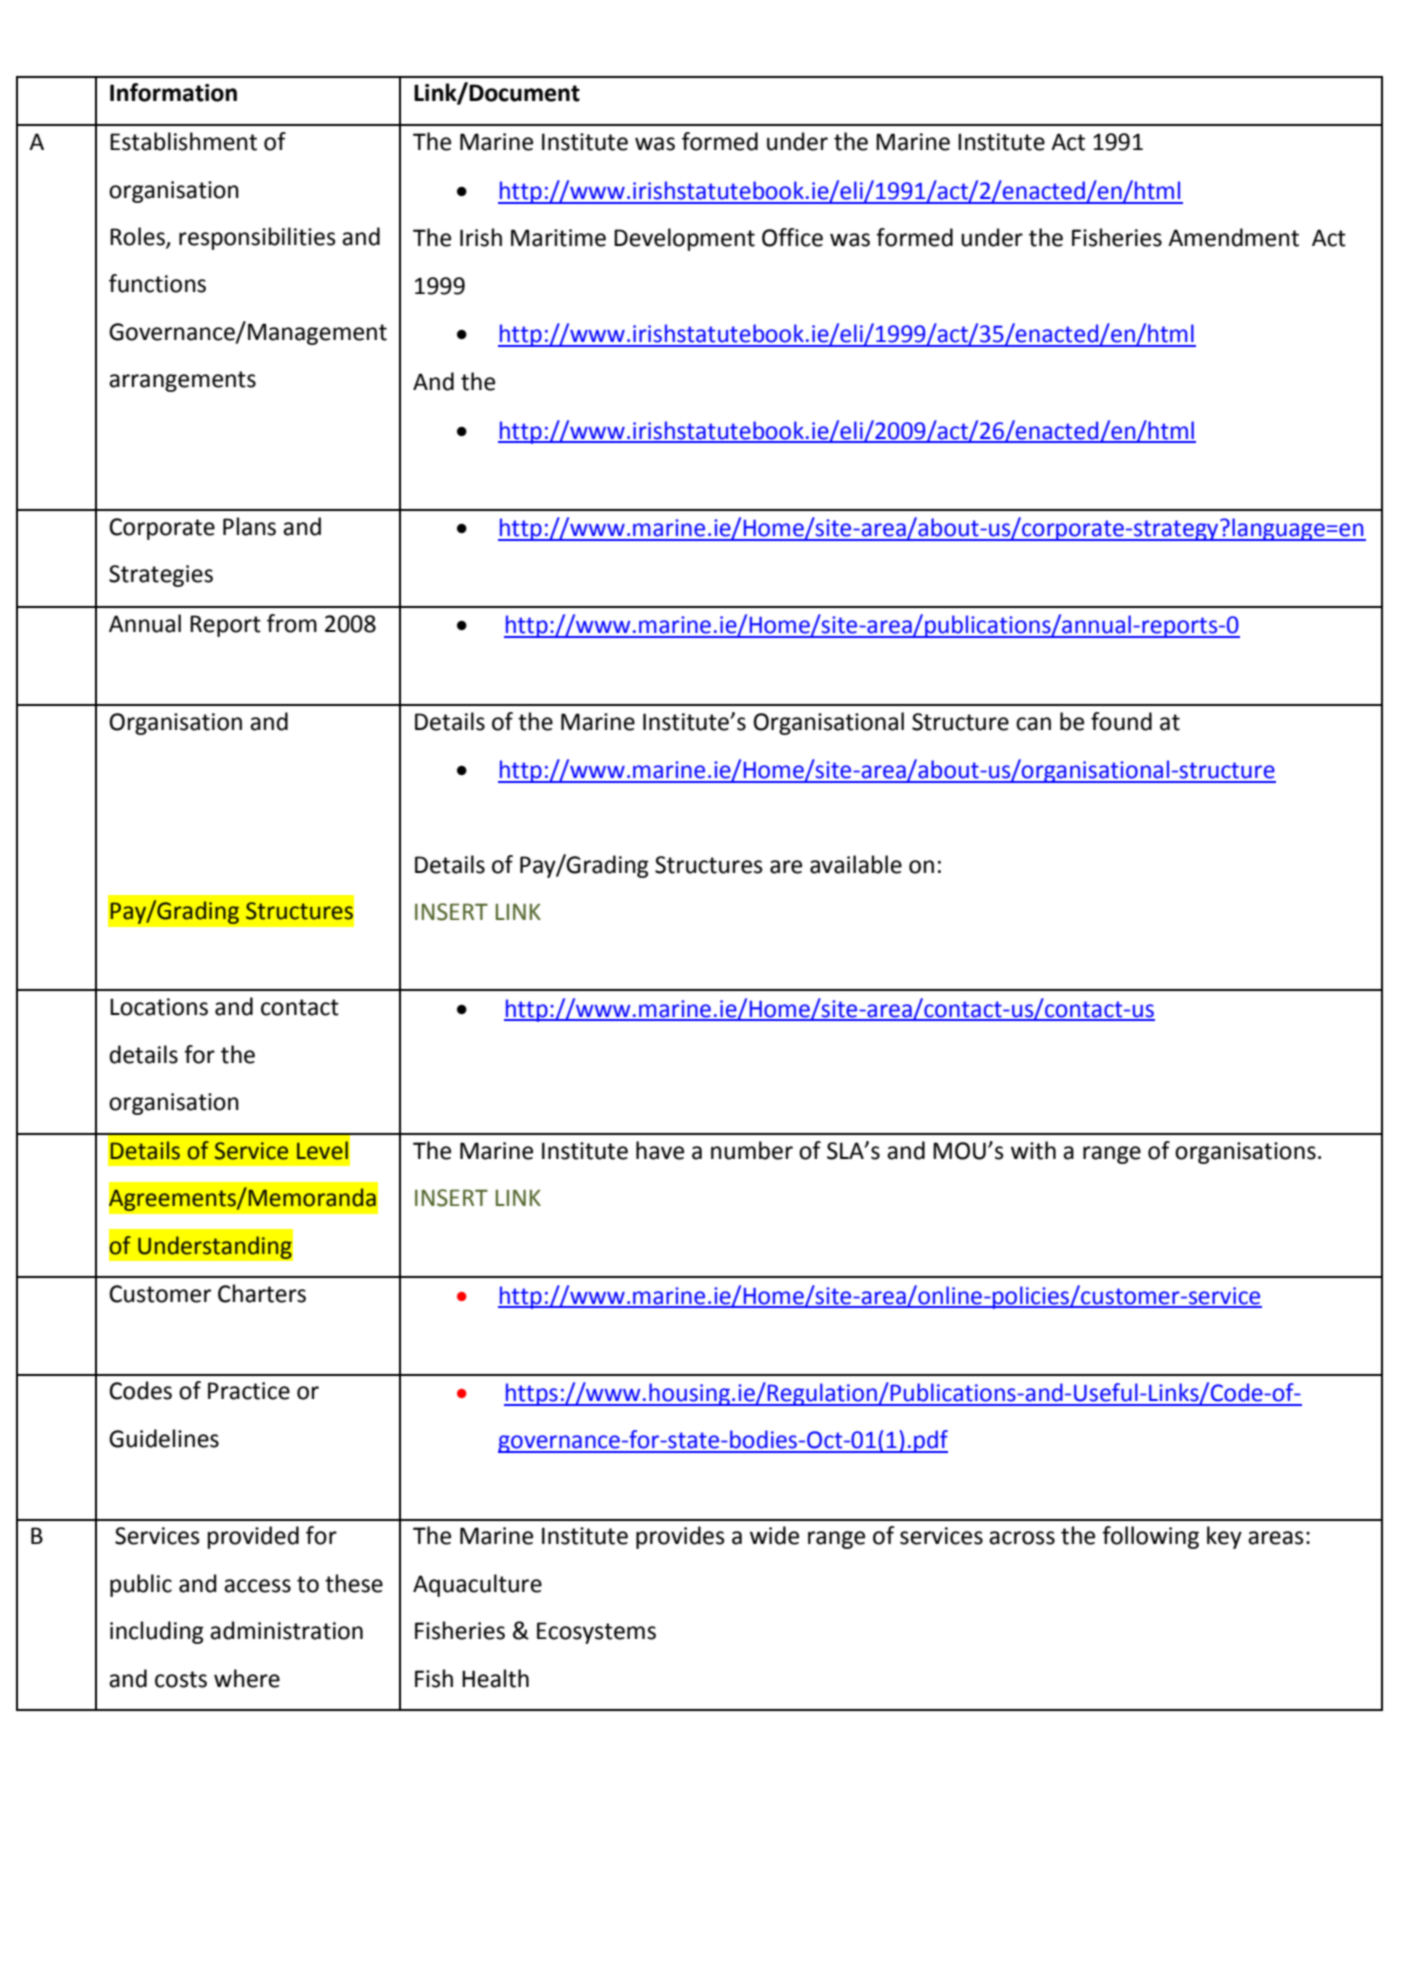 The image size is (1402, 1982). I want to click on Plans, so click(249, 526).
